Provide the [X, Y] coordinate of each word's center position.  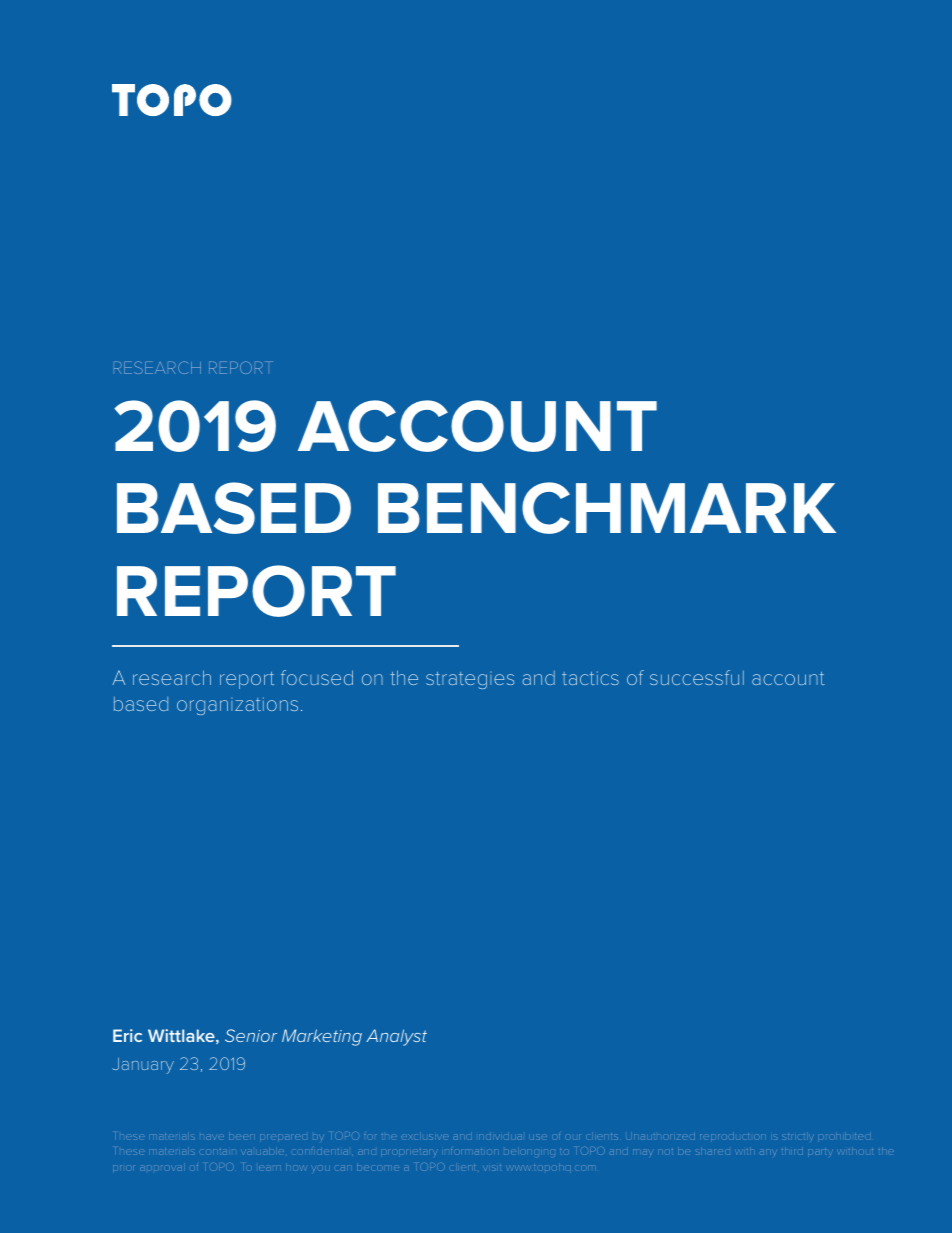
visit [493, 1168]
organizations [237, 706]
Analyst [396, 1037]
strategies [470, 680]
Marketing [322, 1037]
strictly [798, 1137]
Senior [251, 1035]
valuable [263, 1152]
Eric [127, 1035]
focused [317, 677]
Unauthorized [661, 1137]
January [143, 1066]
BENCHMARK [607, 508]
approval [161, 1169]
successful [697, 677]
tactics [590, 678]
